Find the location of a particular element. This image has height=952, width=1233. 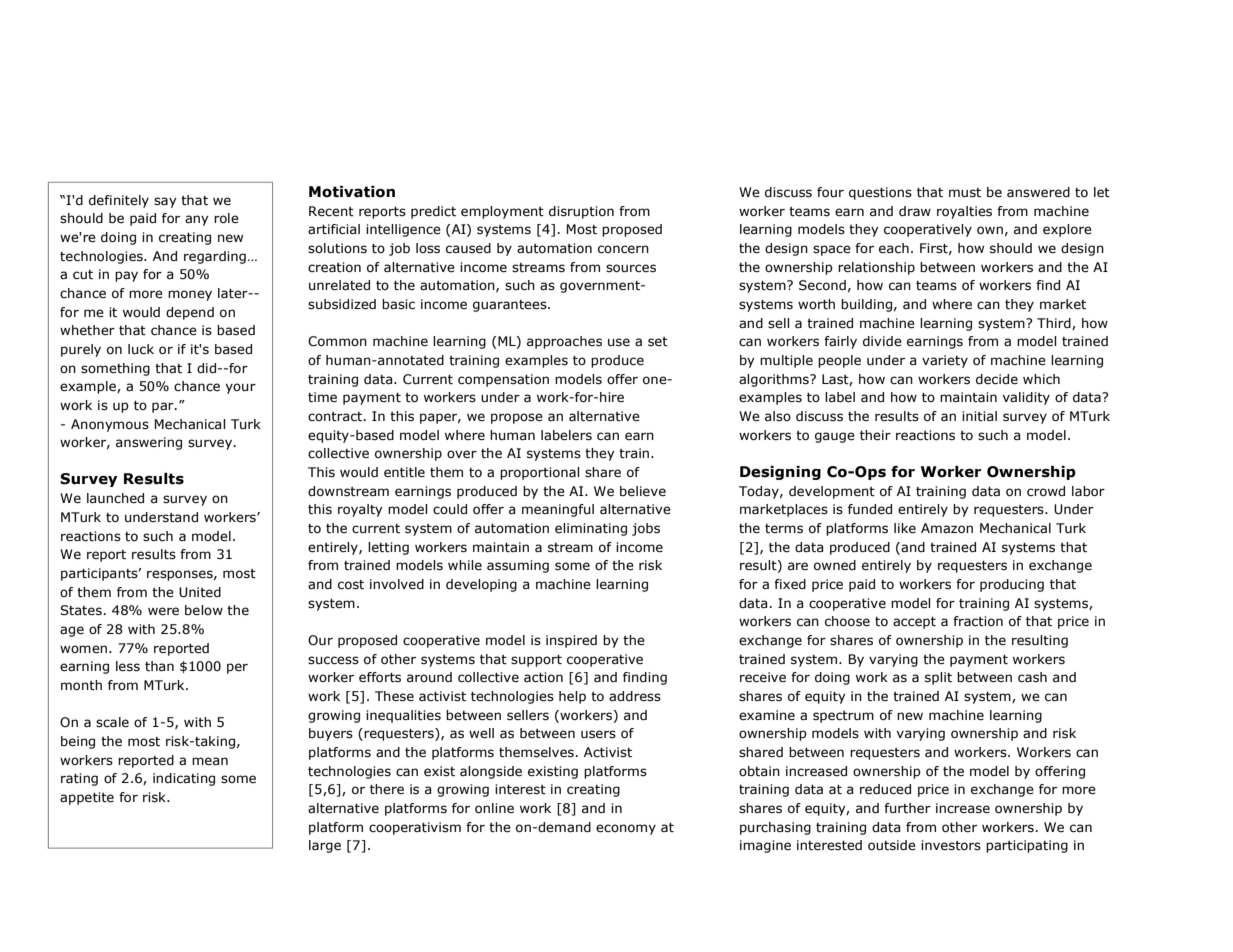

than is located at coordinates (159, 666).
